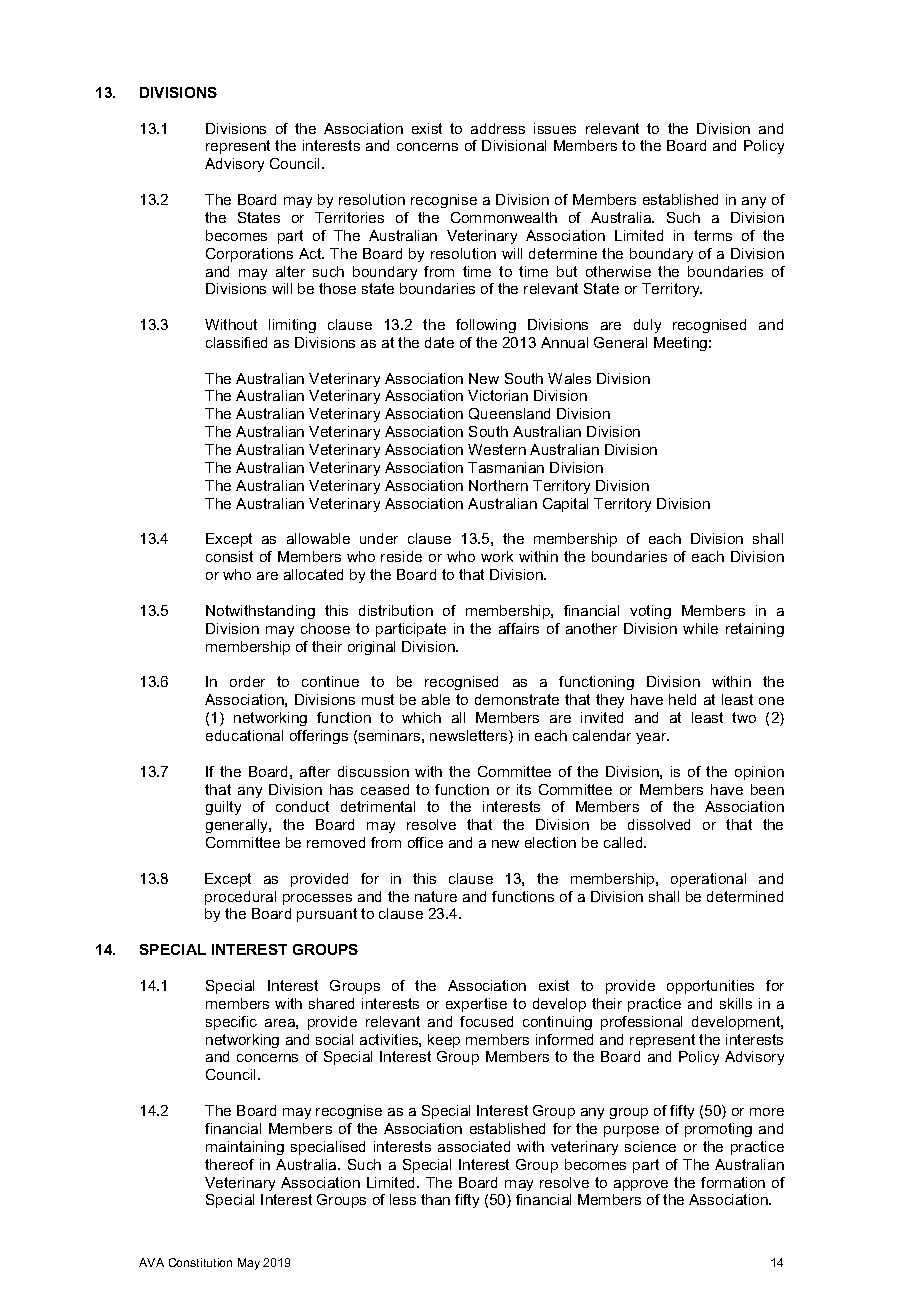  I want to click on than, so click(435, 1199).
